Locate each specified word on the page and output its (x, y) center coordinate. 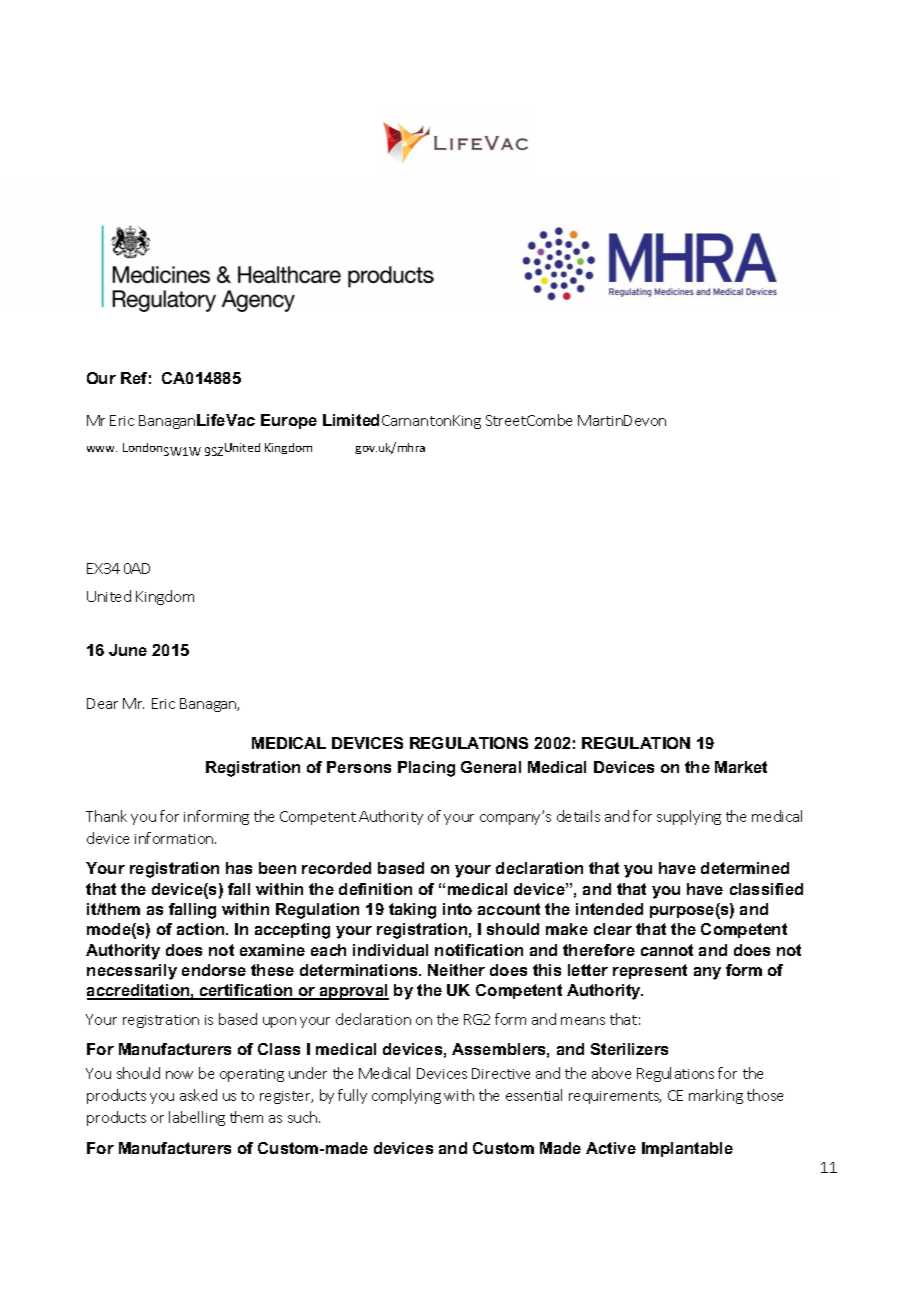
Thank (106, 816)
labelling (197, 1118)
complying (406, 1096)
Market (741, 767)
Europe (289, 421)
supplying (689, 817)
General (491, 767)
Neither (456, 970)
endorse (214, 970)
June (128, 650)
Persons (359, 767)
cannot (667, 950)
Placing (426, 769)
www (102, 449)
